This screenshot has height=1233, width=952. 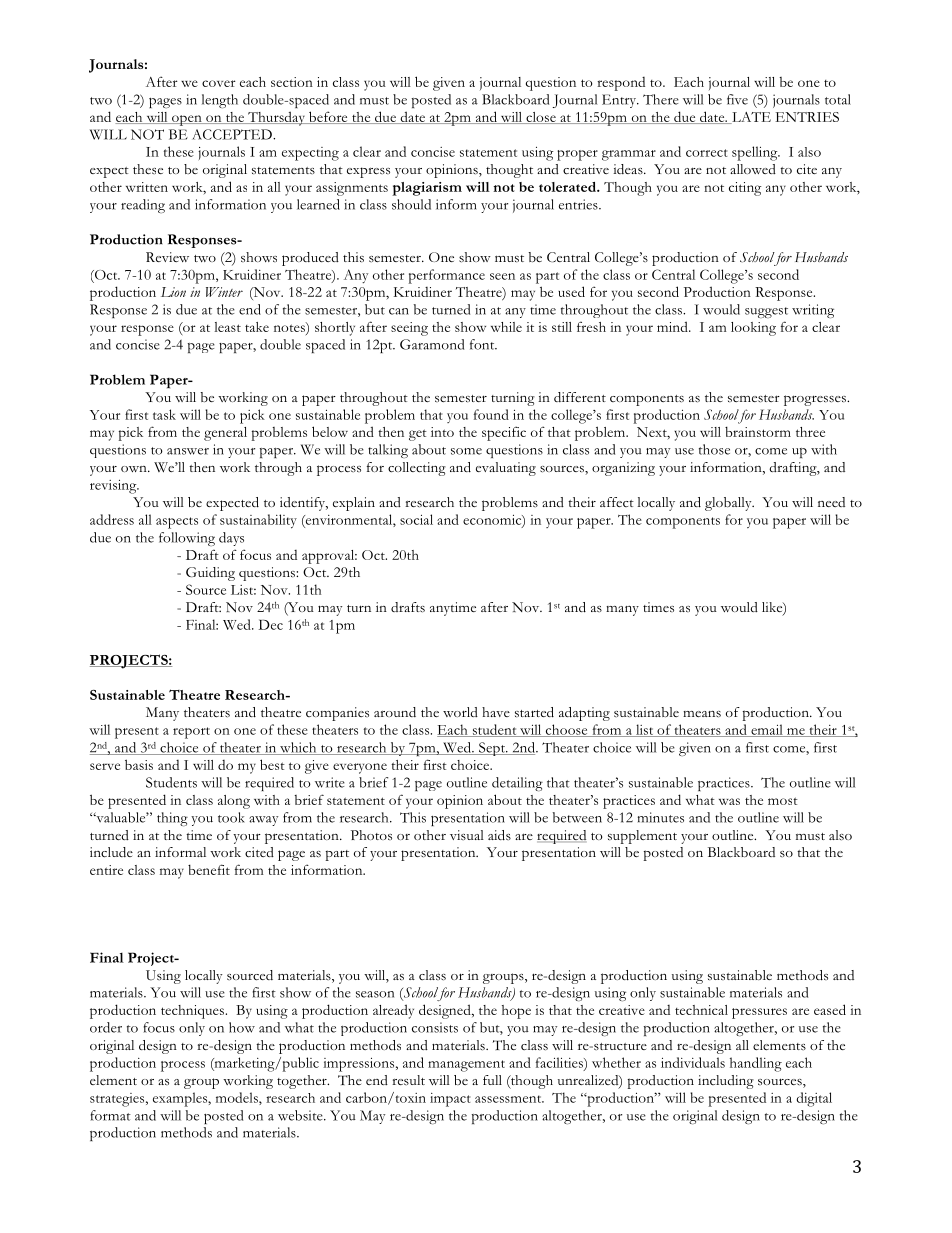 I want to click on LATE, so click(x=750, y=118).
